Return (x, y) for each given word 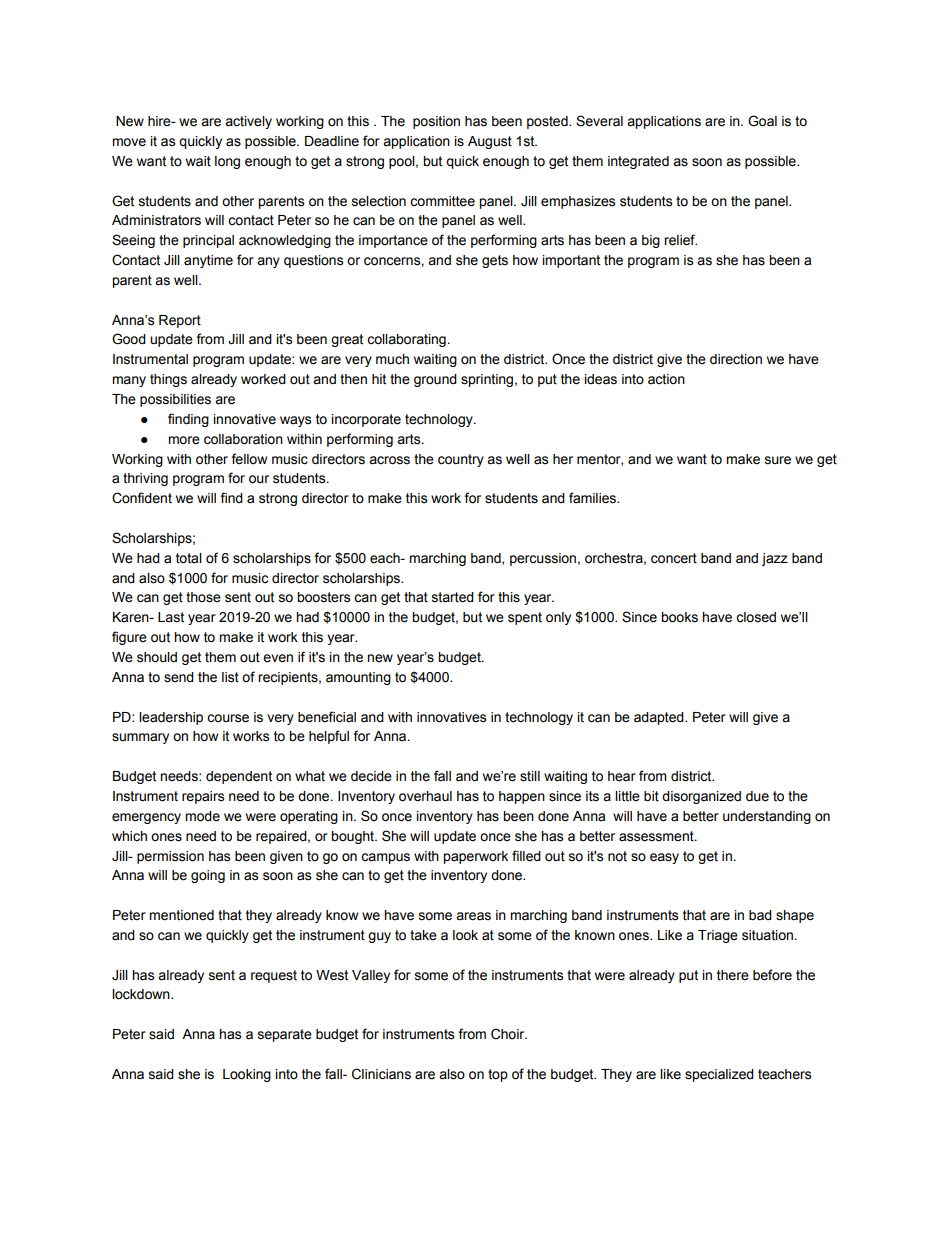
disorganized (701, 797)
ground (435, 380)
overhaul (425, 796)
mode (202, 816)
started (453, 597)
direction (736, 359)
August (490, 142)
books (679, 617)
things (168, 380)
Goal (762, 121)
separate (285, 1035)
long (227, 162)
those (203, 597)
